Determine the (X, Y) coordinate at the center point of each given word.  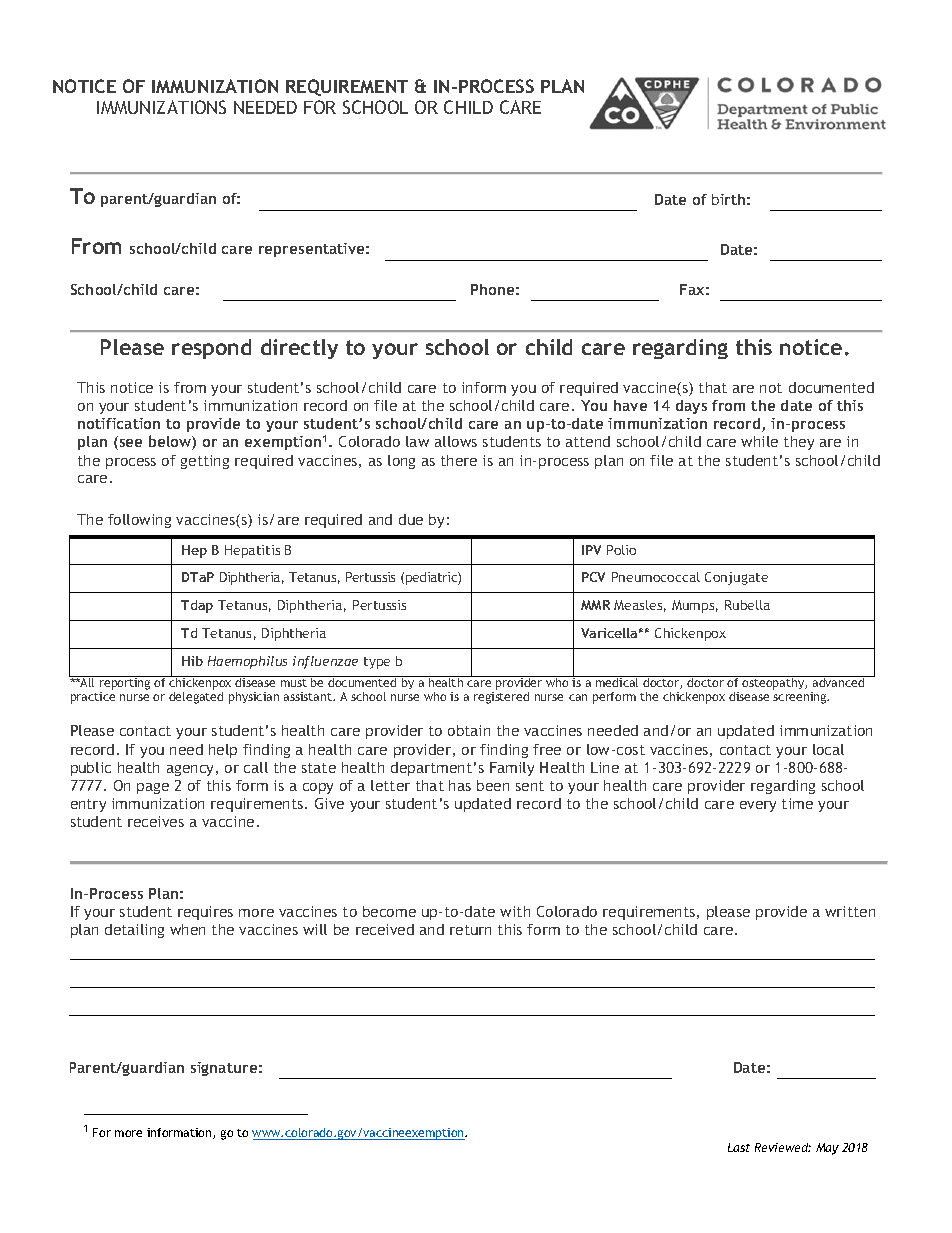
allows (456, 441)
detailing (134, 931)
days (691, 407)
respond (211, 349)
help (223, 751)
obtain (469, 730)
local (828, 749)
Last (739, 1147)
